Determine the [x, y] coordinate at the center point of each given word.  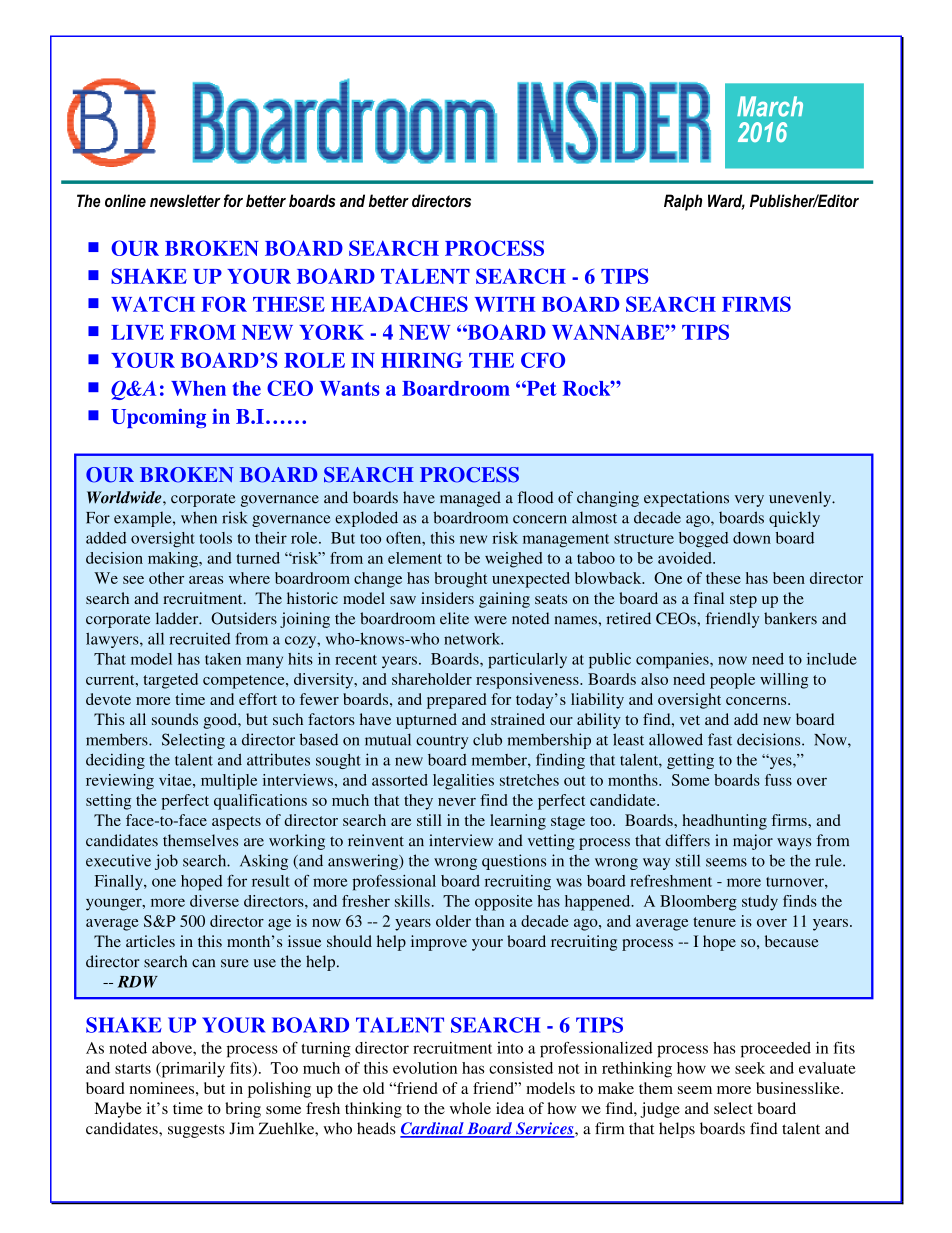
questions [514, 862]
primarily [192, 1070]
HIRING [422, 360]
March [770, 106]
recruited [199, 639]
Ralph [683, 202]
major [753, 842]
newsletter [185, 200]
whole [470, 1108]
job [166, 862]
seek [750, 1068]
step [743, 601]
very [749, 501]
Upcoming [158, 418]
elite [454, 618]
